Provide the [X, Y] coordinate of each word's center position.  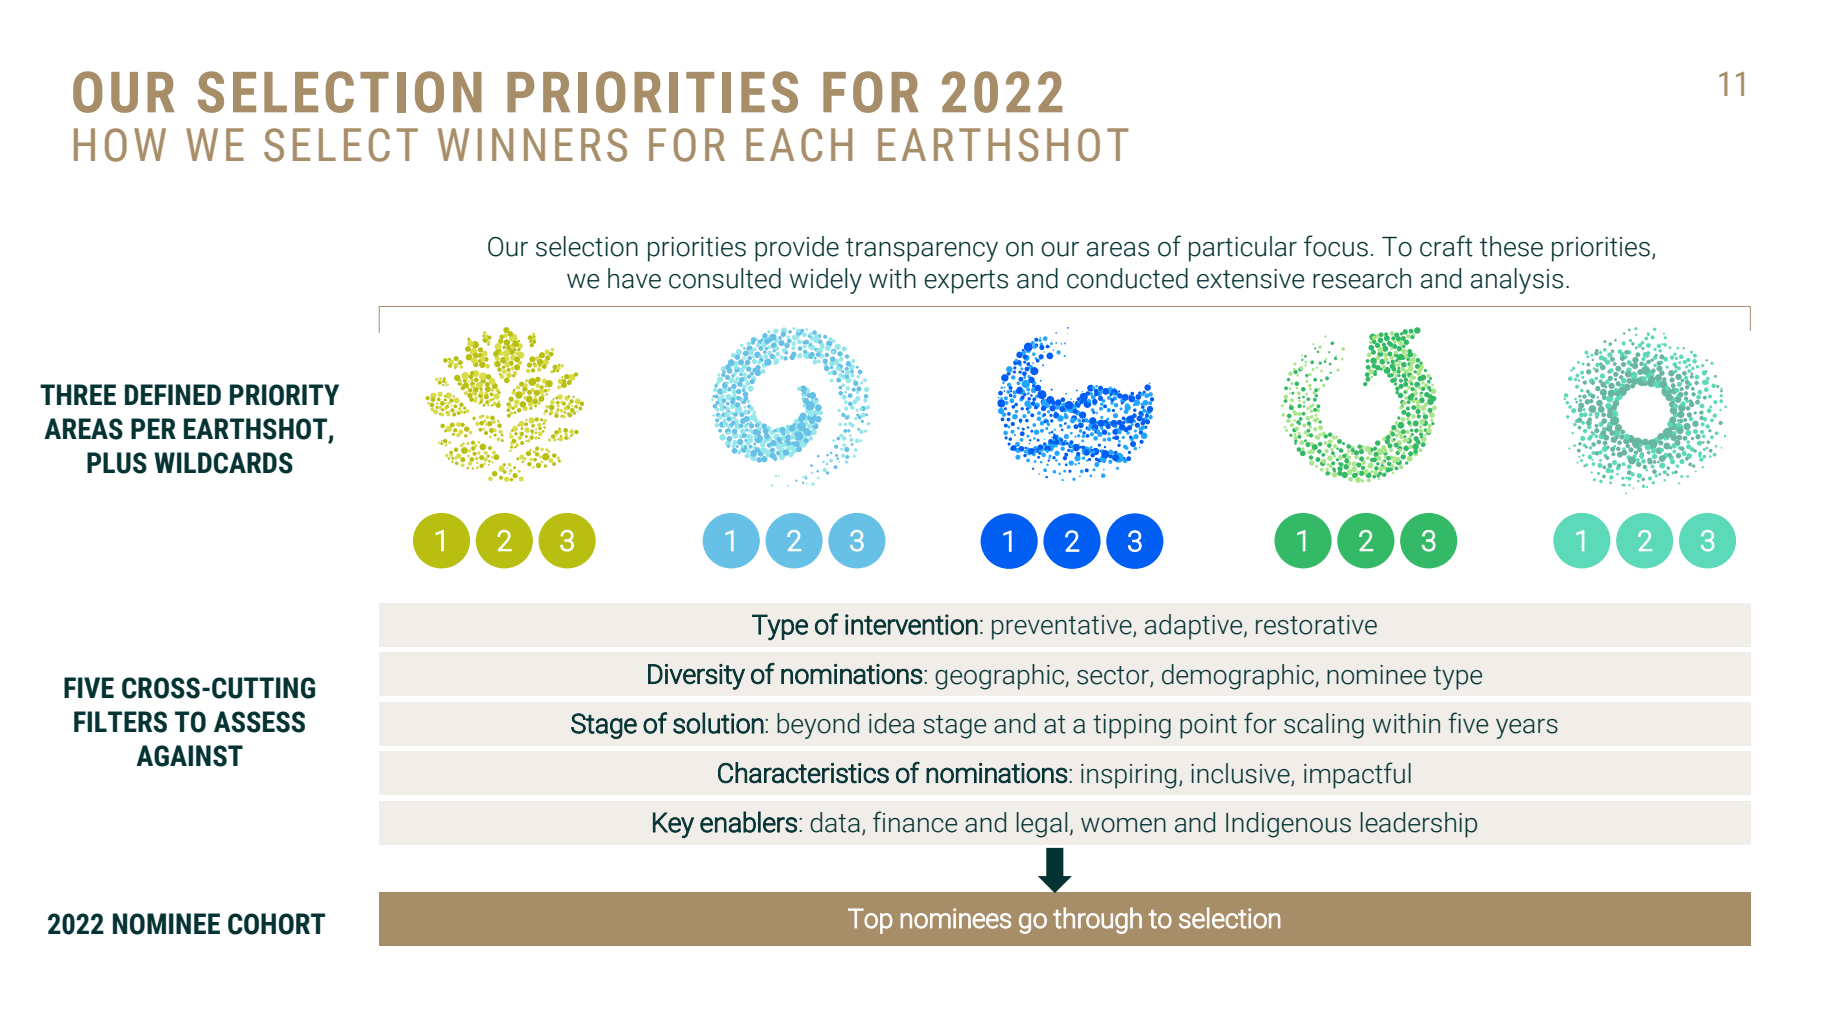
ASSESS [259, 722]
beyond [818, 726]
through [1097, 920]
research [1362, 278]
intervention [911, 624]
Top [870, 921]
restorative [1316, 625]
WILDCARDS [223, 463]
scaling [1324, 726]
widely [826, 281]
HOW [120, 145]
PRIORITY [284, 395]
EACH [799, 145]
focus [1336, 246]
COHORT [276, 924]
